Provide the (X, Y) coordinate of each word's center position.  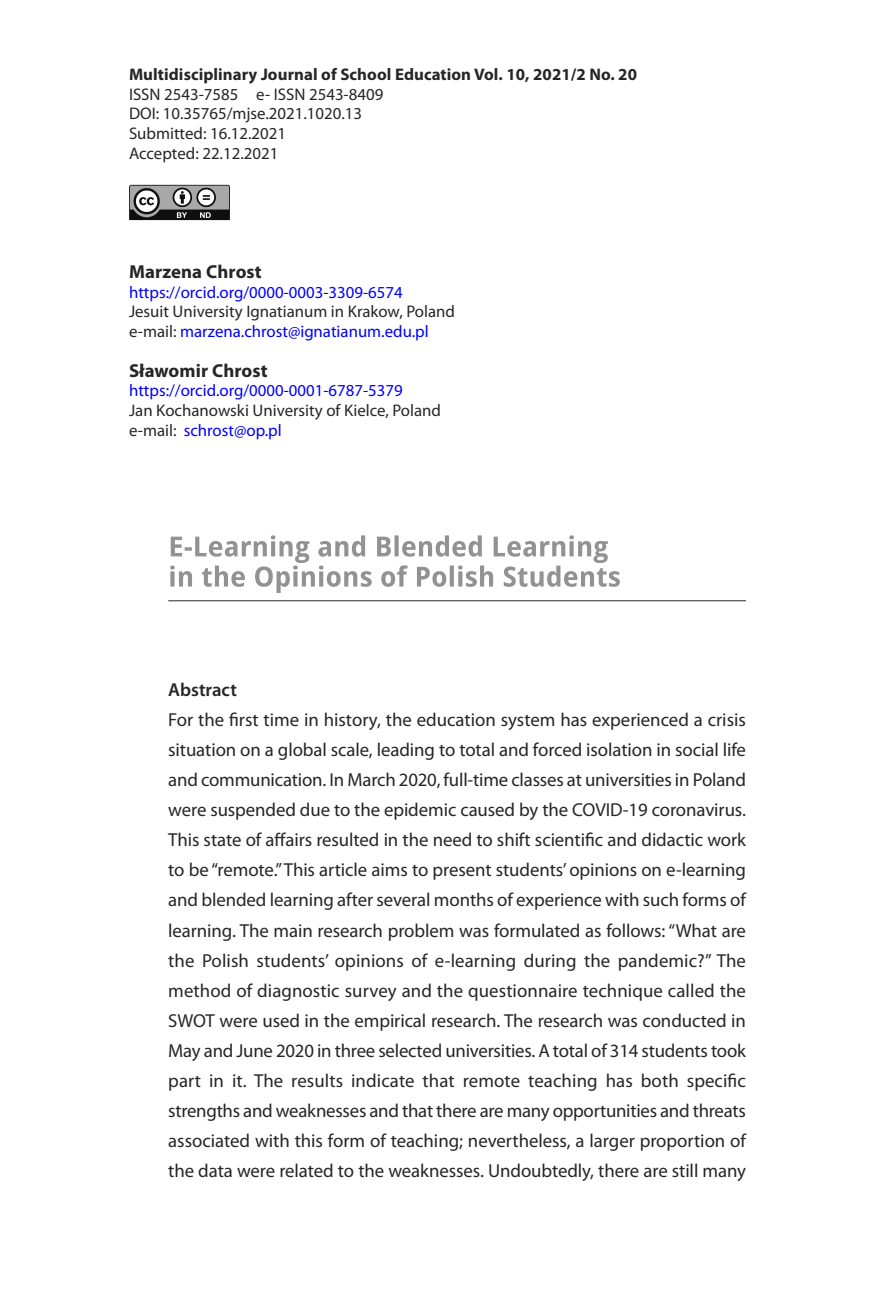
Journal (289, 74)
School (366, 74)
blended (233, 899)
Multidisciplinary (193, 76)
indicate (383, 1080)
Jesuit (149, 311)
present (462, 872)
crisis (726, 719)
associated (208, 1140)
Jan (140, 410)
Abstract (202, 689)
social (697, 749)
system (527, 722)
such (660, 899)
